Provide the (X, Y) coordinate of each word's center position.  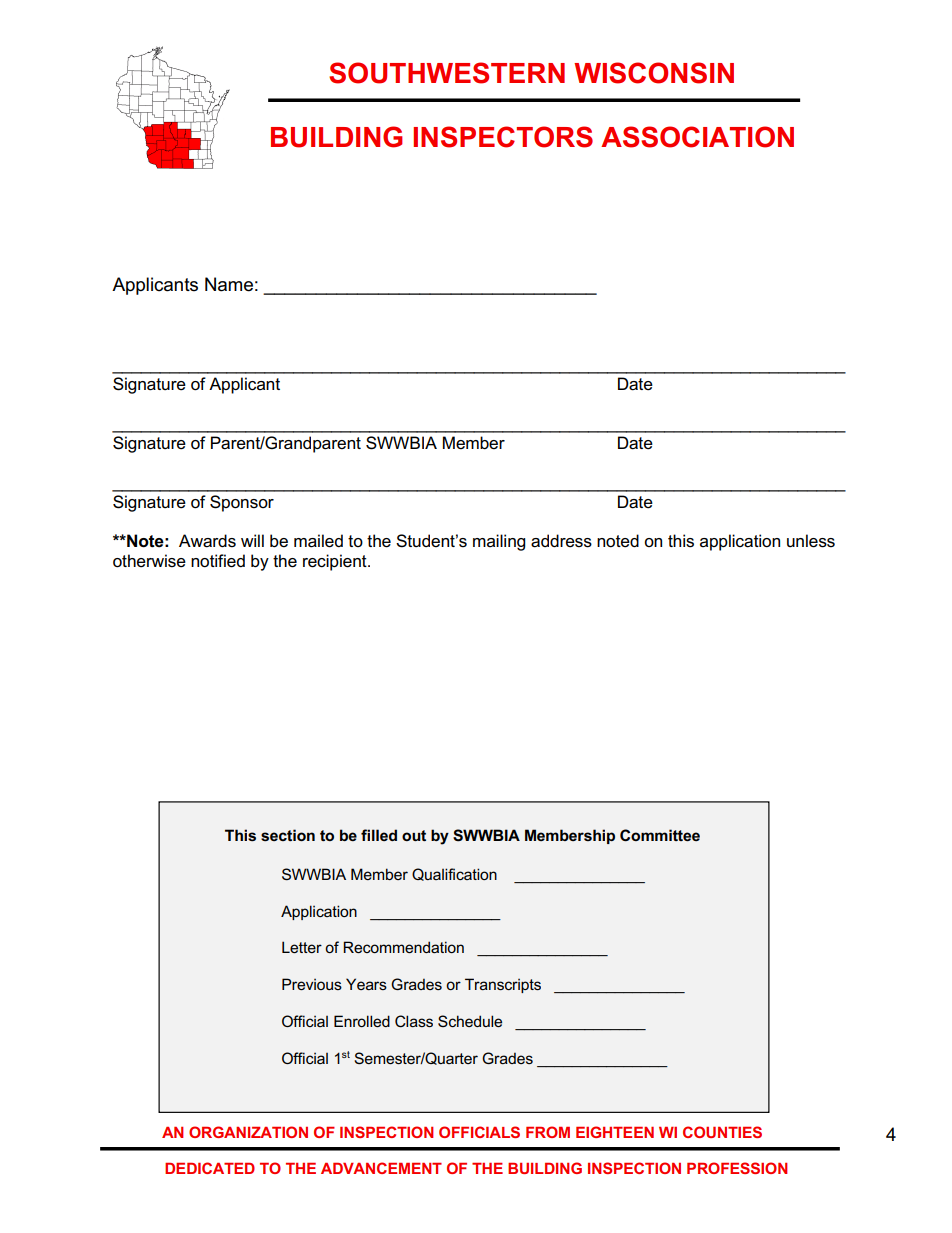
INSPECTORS (503, 137)
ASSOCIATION (697, 137)
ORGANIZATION (248, 1132)
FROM (548, 1132)
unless (811, 541)
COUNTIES (722, 1132)
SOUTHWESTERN (447, 73)
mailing (499, 542)
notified (218, 561)
